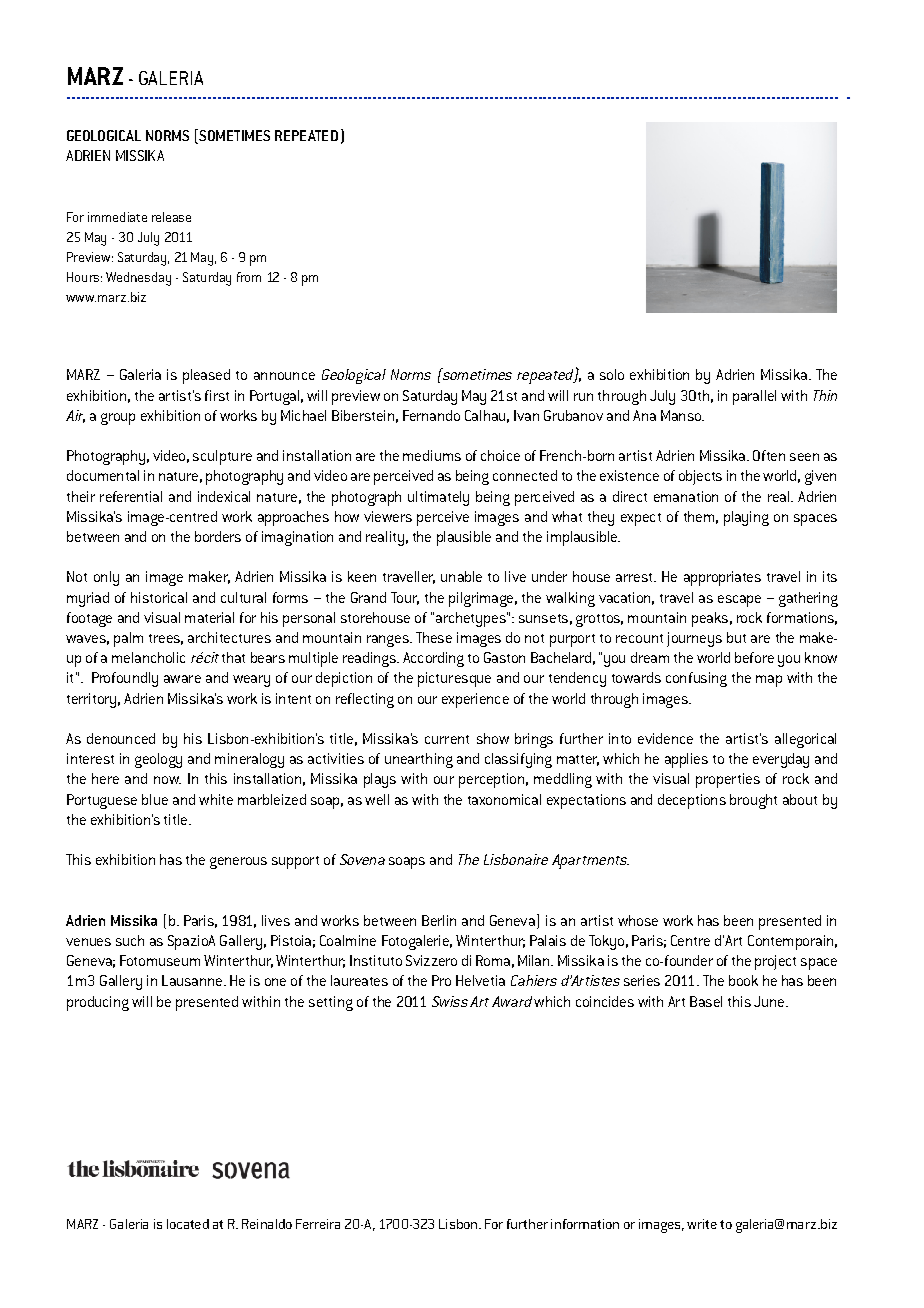  Describe the element at coordinates (209, 617) in the screenshot. I see `material` at that location.
